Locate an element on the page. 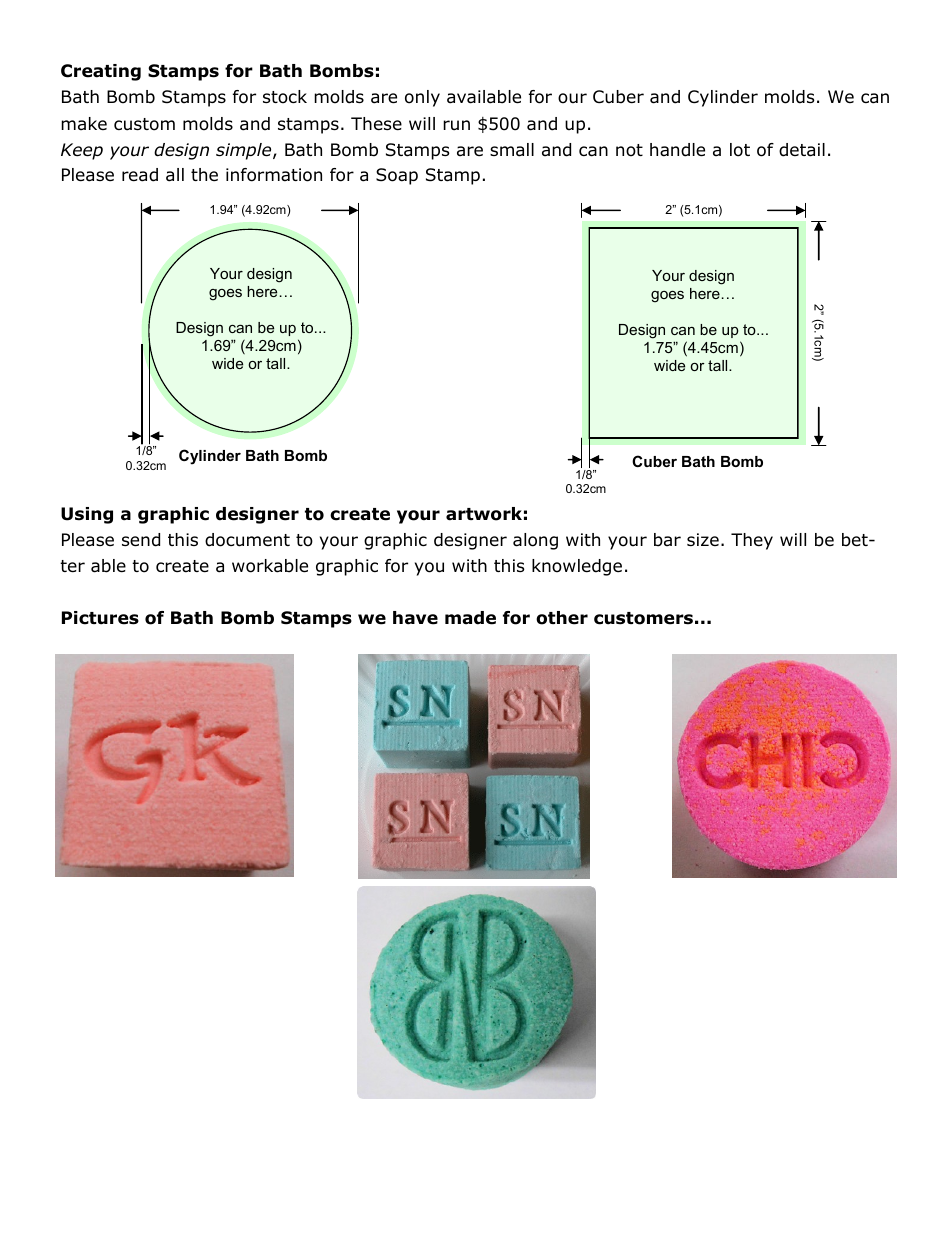  Using is located at coordinates (87, 515).
